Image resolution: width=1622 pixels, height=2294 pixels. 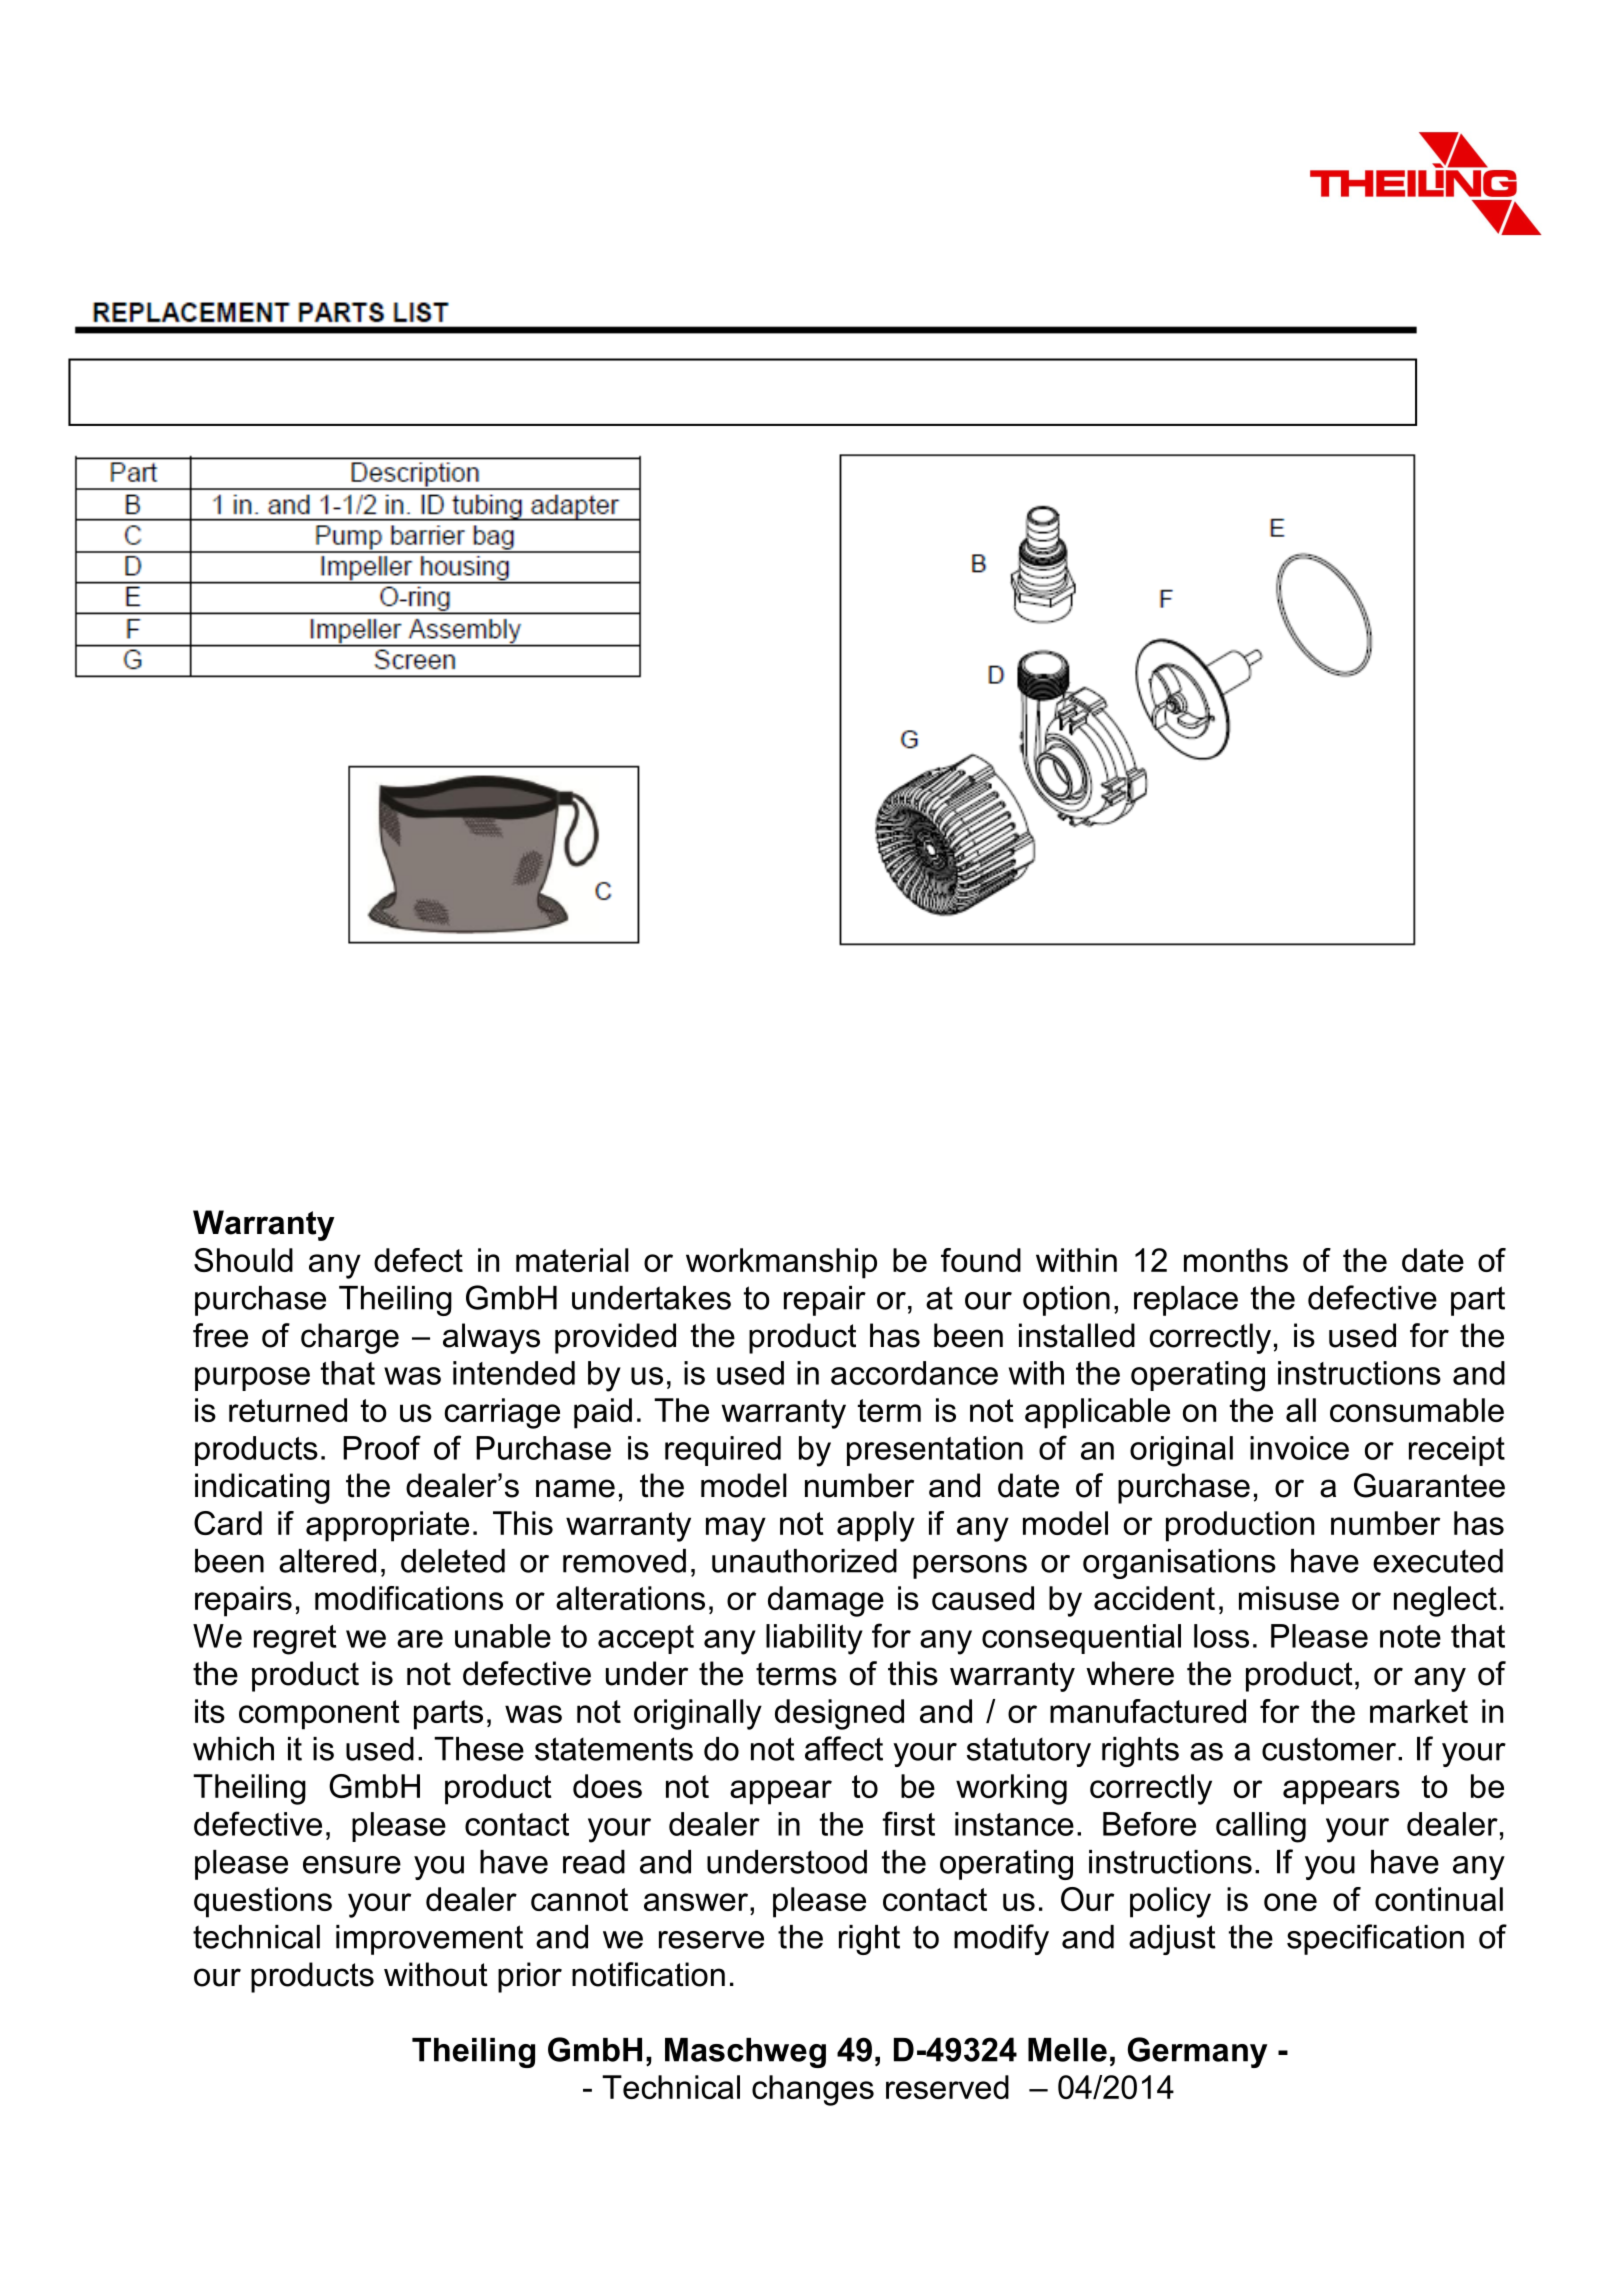 What do you see at coordinates (243, 1260) in the document?
I see `Should` at bounding box center [243, 1260].
